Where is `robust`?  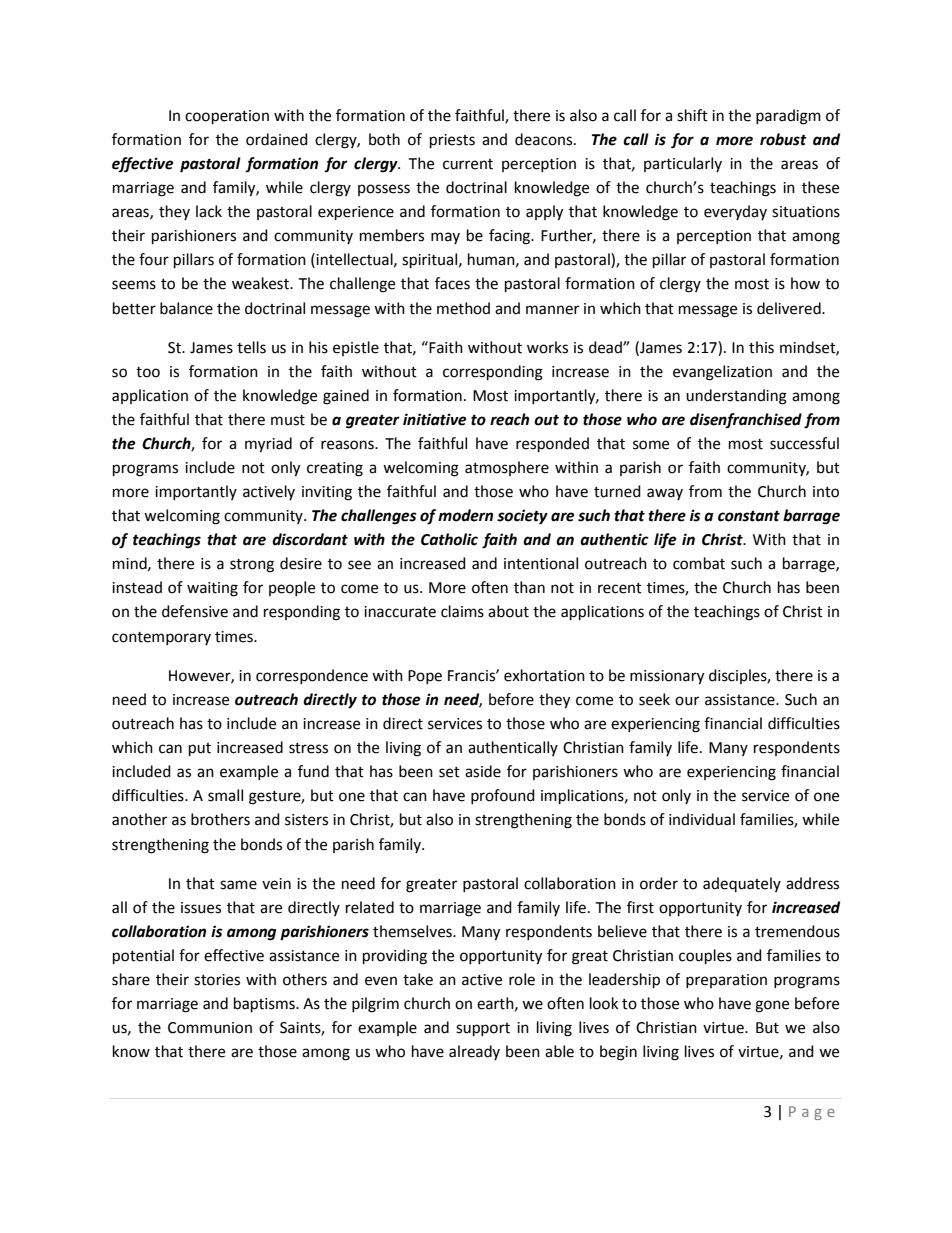 robust is located at coordinates (783, 139).
